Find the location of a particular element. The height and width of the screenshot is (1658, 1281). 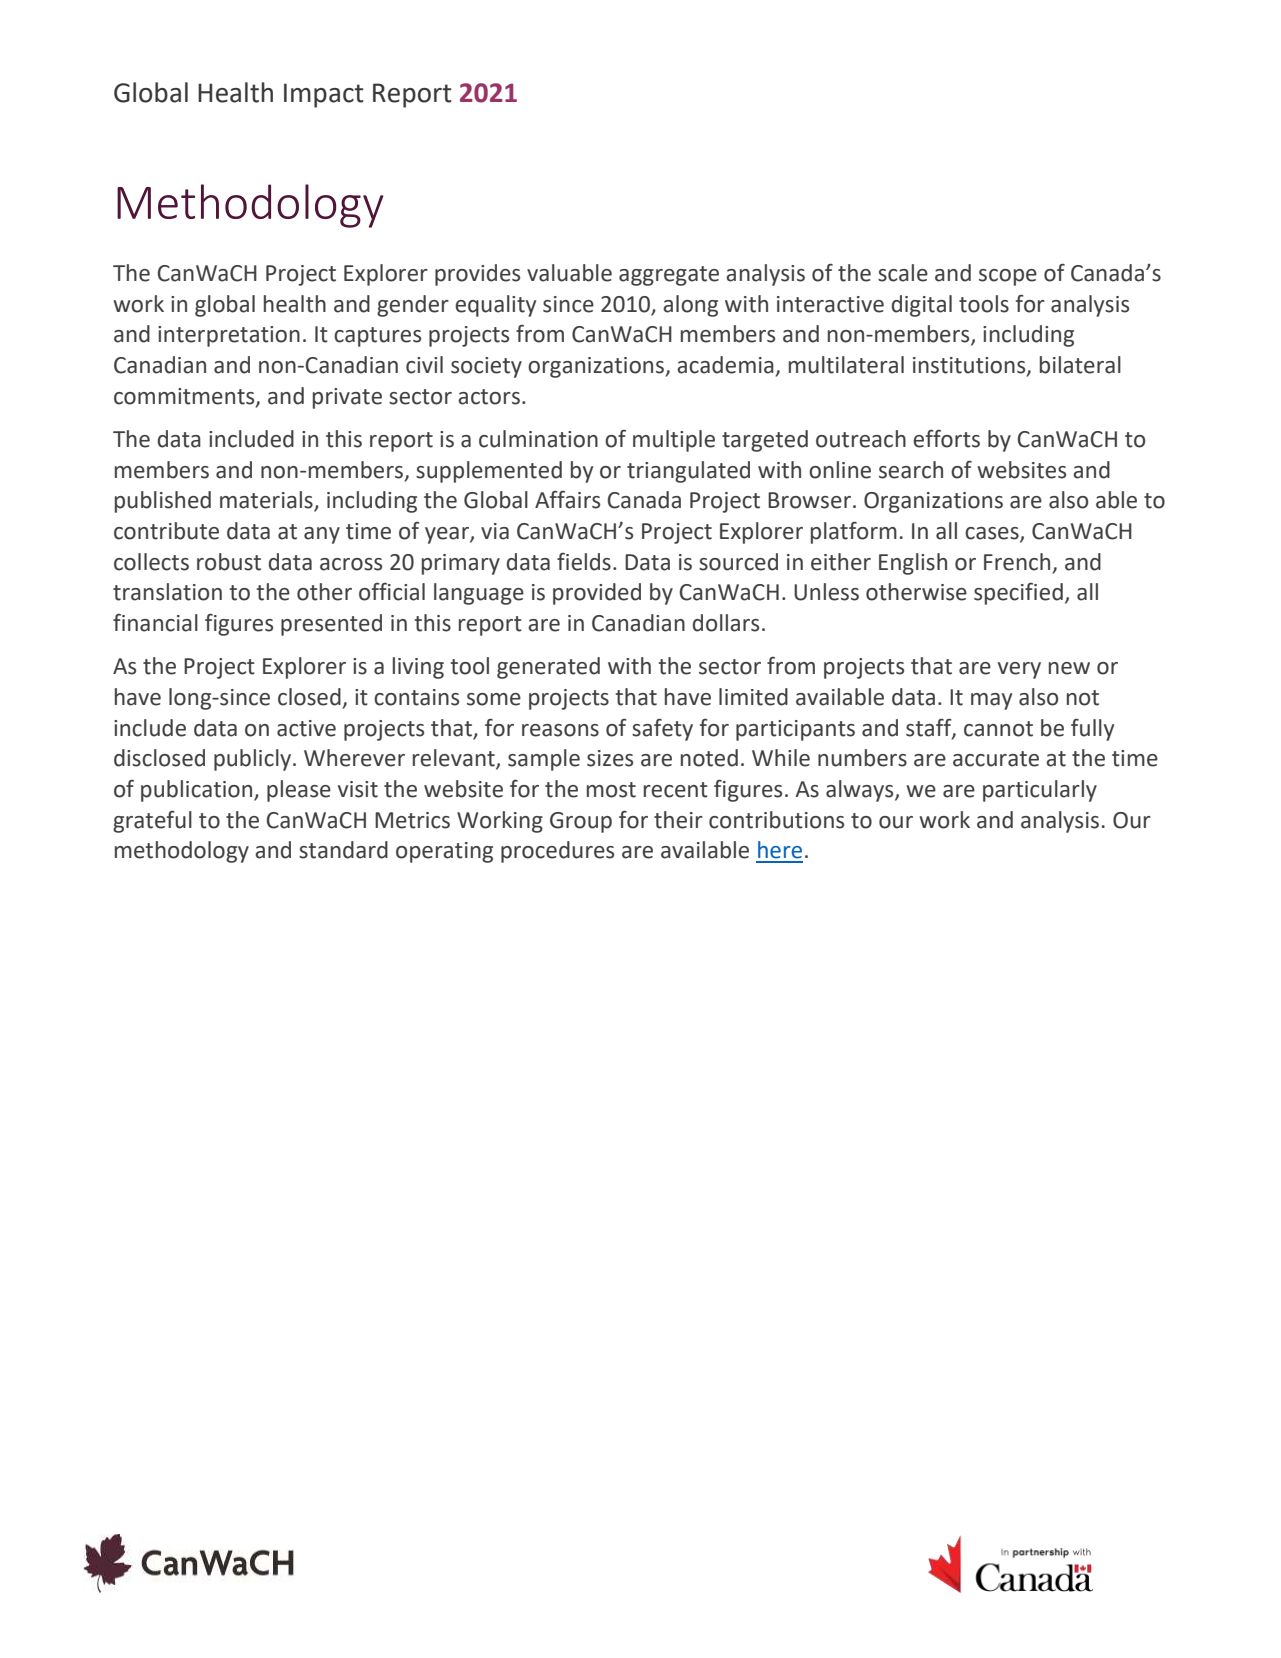

scope is located at coordinates (1008, 277).
